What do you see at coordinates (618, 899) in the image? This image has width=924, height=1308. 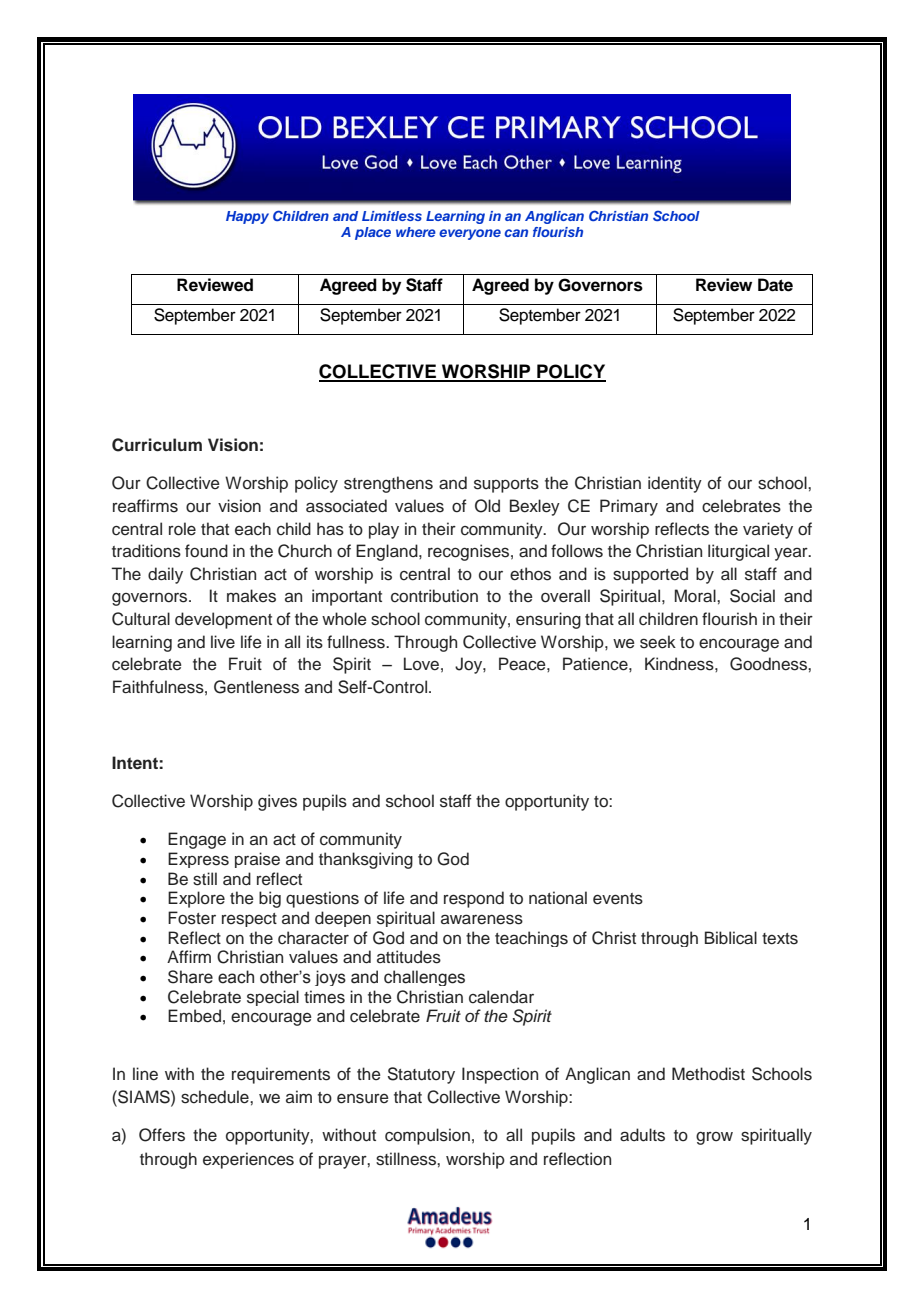 I see `events` at bounding box center [618, 899].
